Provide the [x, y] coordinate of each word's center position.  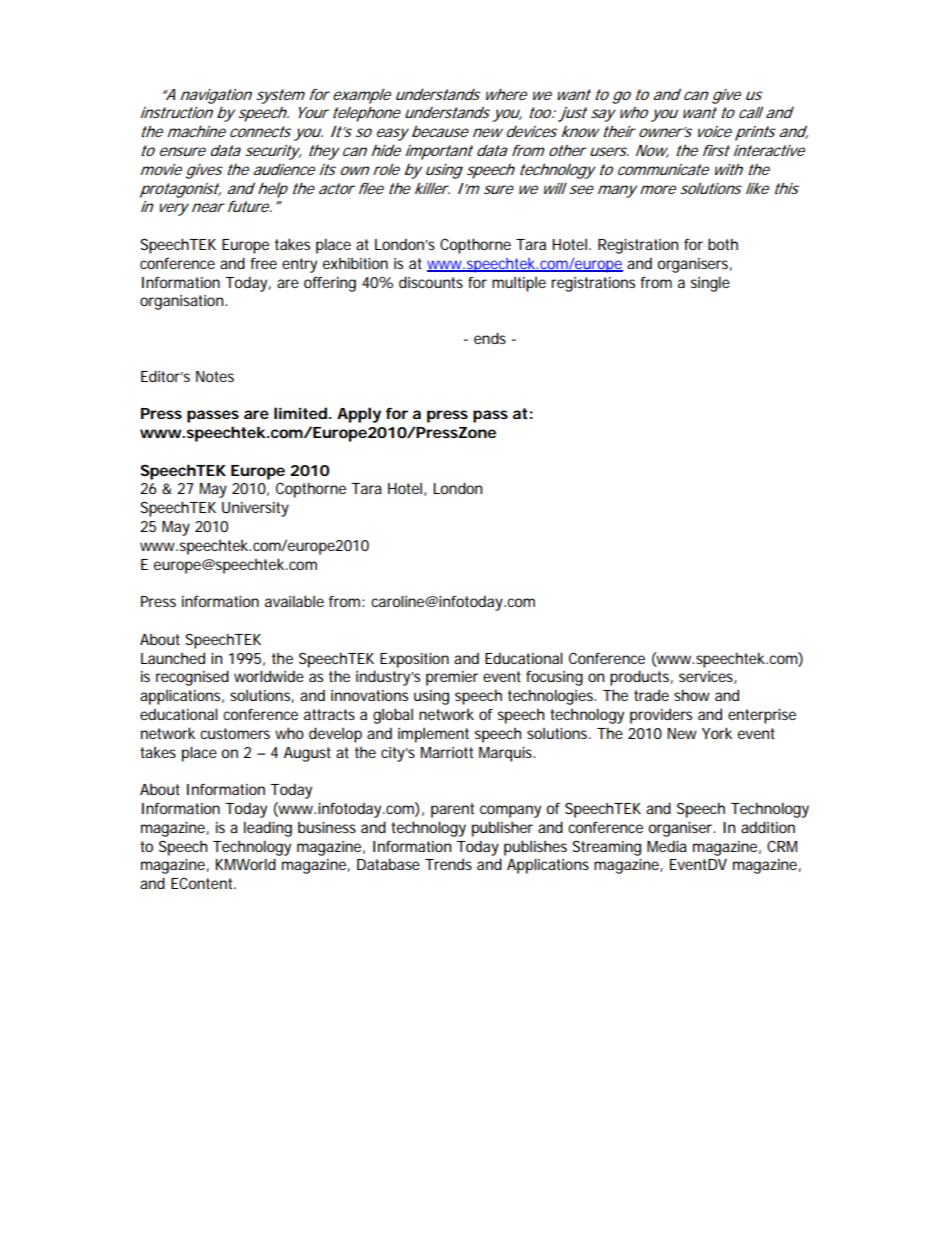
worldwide [269, 676]
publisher [502, 829]
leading [268, 829]
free [263, 263]
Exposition [414, 660]
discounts [431, 282]
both [723, 244]
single [710, 284]
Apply [359, 415]
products [641, 678]
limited [300, 413]
